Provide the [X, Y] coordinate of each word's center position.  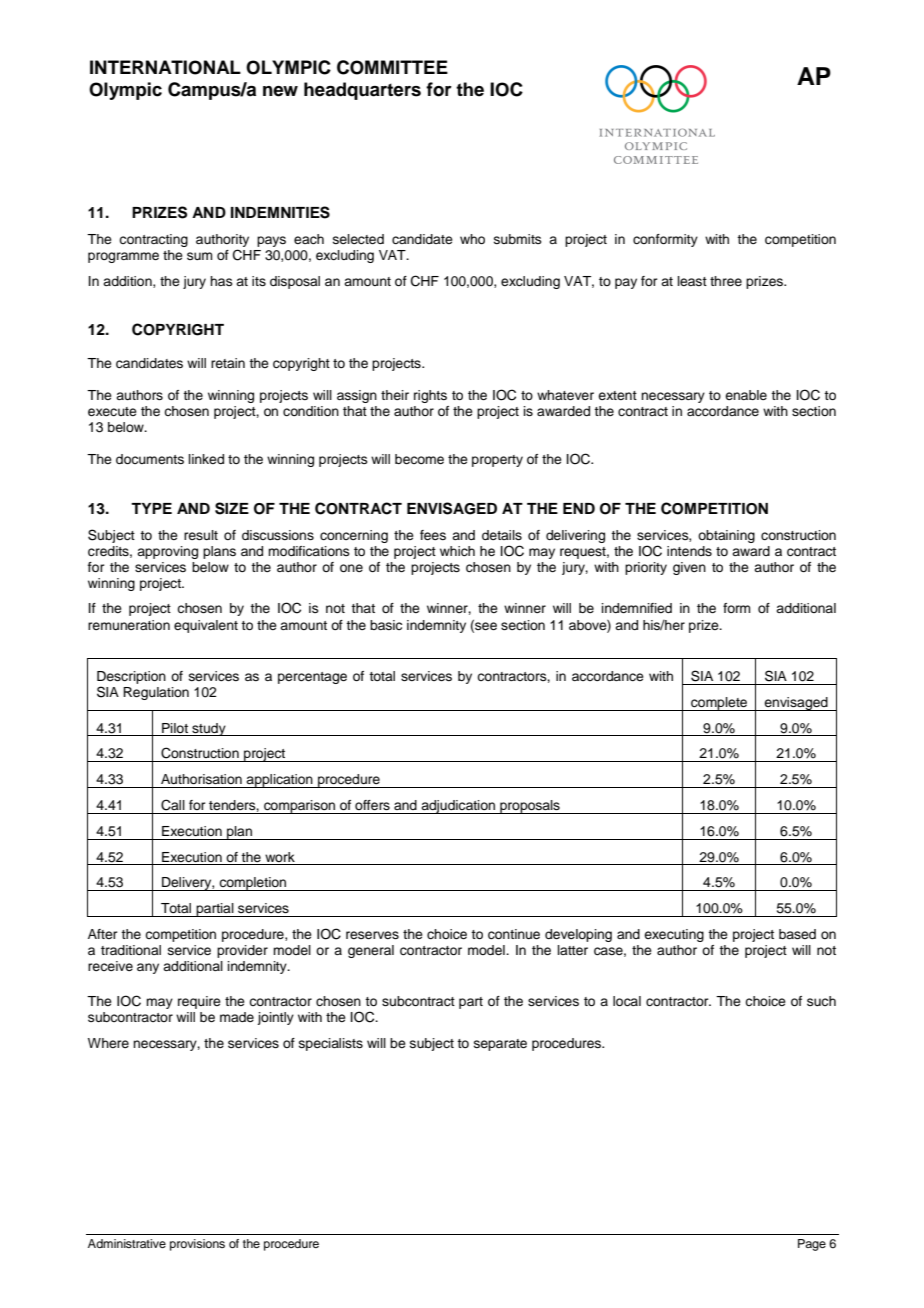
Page [812, 1245]
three [726, 281]
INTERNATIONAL [165, 67]
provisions [197, 1245]
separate [500, 1045]
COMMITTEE [392, 67]
